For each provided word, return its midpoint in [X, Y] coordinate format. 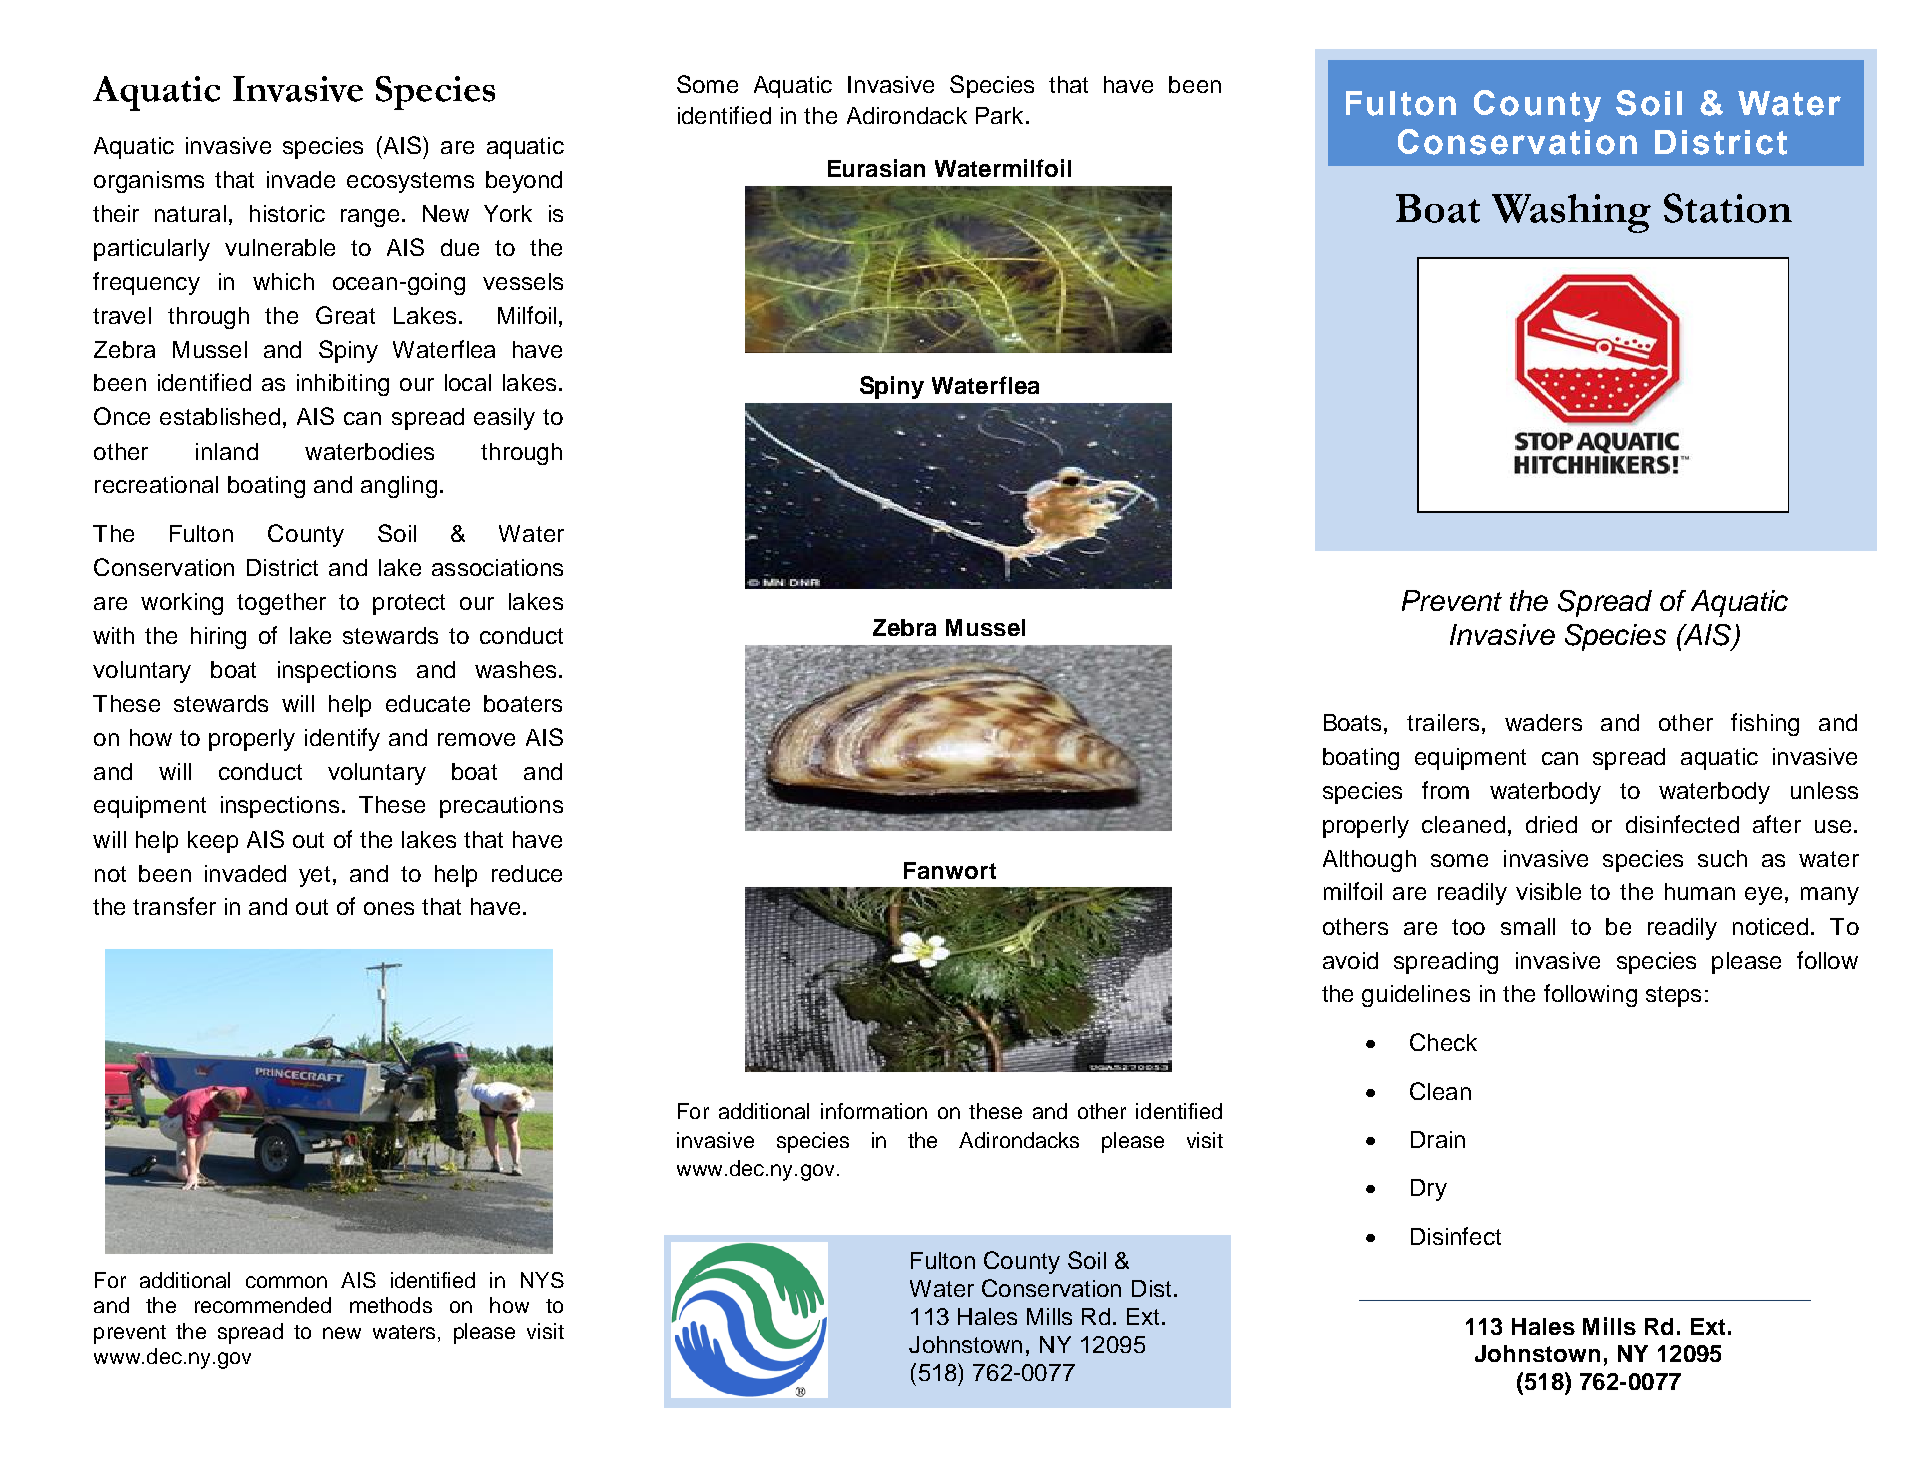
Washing [1571, 213]
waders [1543, 722]
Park [999, 115]
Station [1728, 208]
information [874, 1111]
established [220, 416]
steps [1673, 996]
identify [342, 739]
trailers [1443, 722]
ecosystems [410, 182]
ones [389, 908]
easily [504, 419]
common [286, 1282]
